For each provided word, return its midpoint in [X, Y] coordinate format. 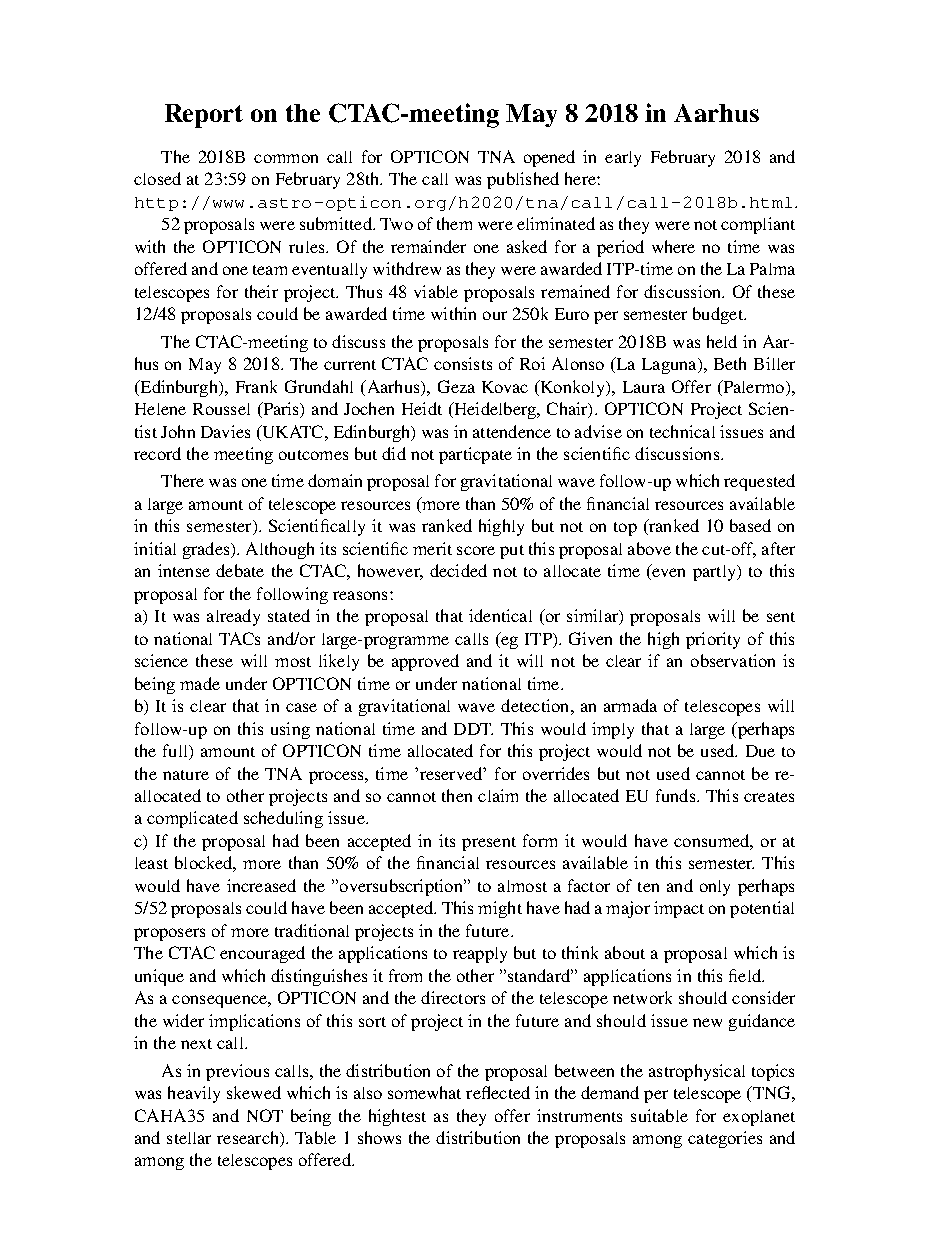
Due [760, 751]
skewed [254, 1092]
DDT [473, 729]
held [722, 341]
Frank [256, 386]
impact [679, 909]
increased [261, 885]
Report [204, 116]
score [476, 550]
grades [207, 550]
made [200, 683]
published [523, 180]
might [500, 909]
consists [463, 363]
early [623, 159]
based [750, 525]
